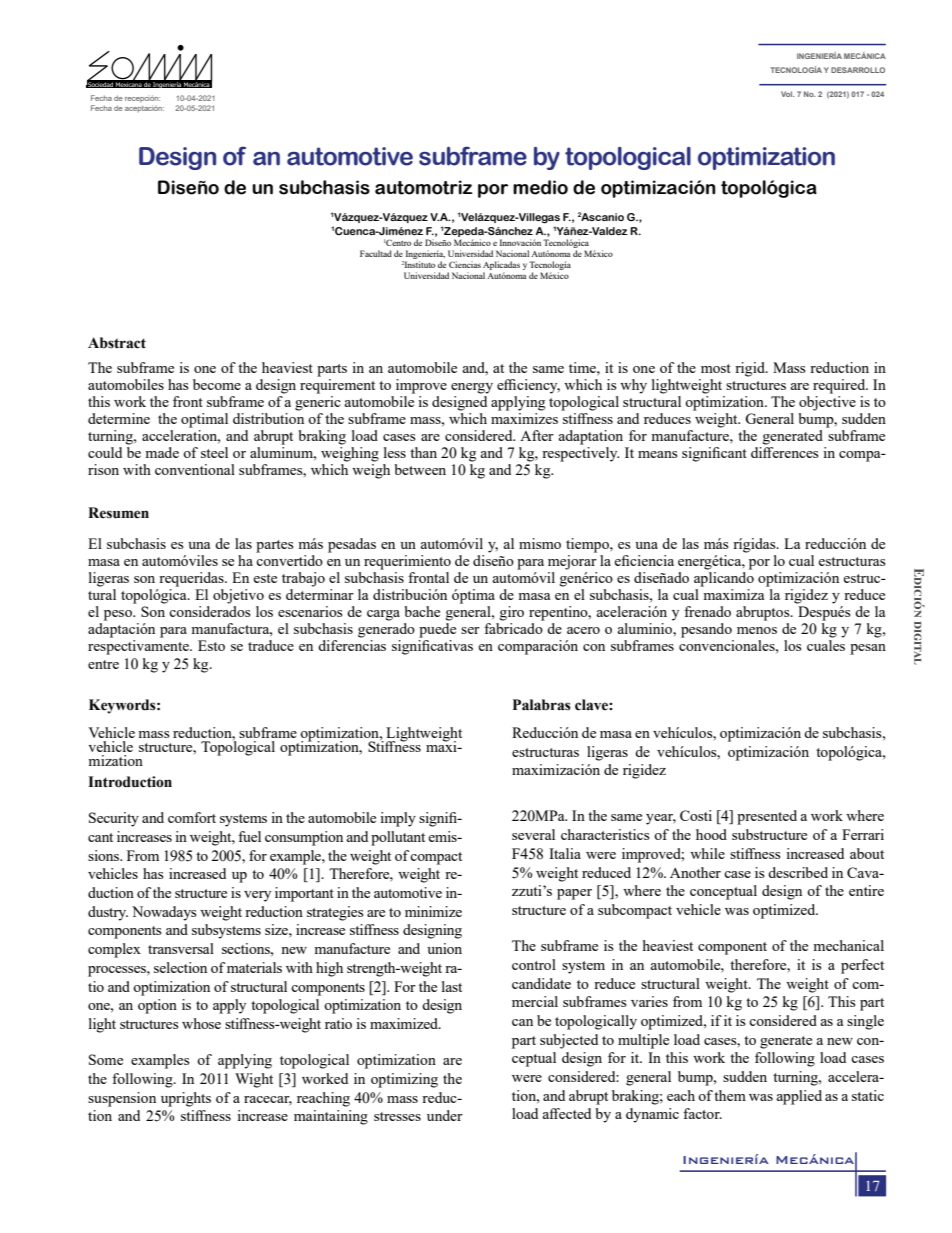 Image resolution: width=952 pixels, height=1233 pixels. I want to click on between, so click(420, 469).
